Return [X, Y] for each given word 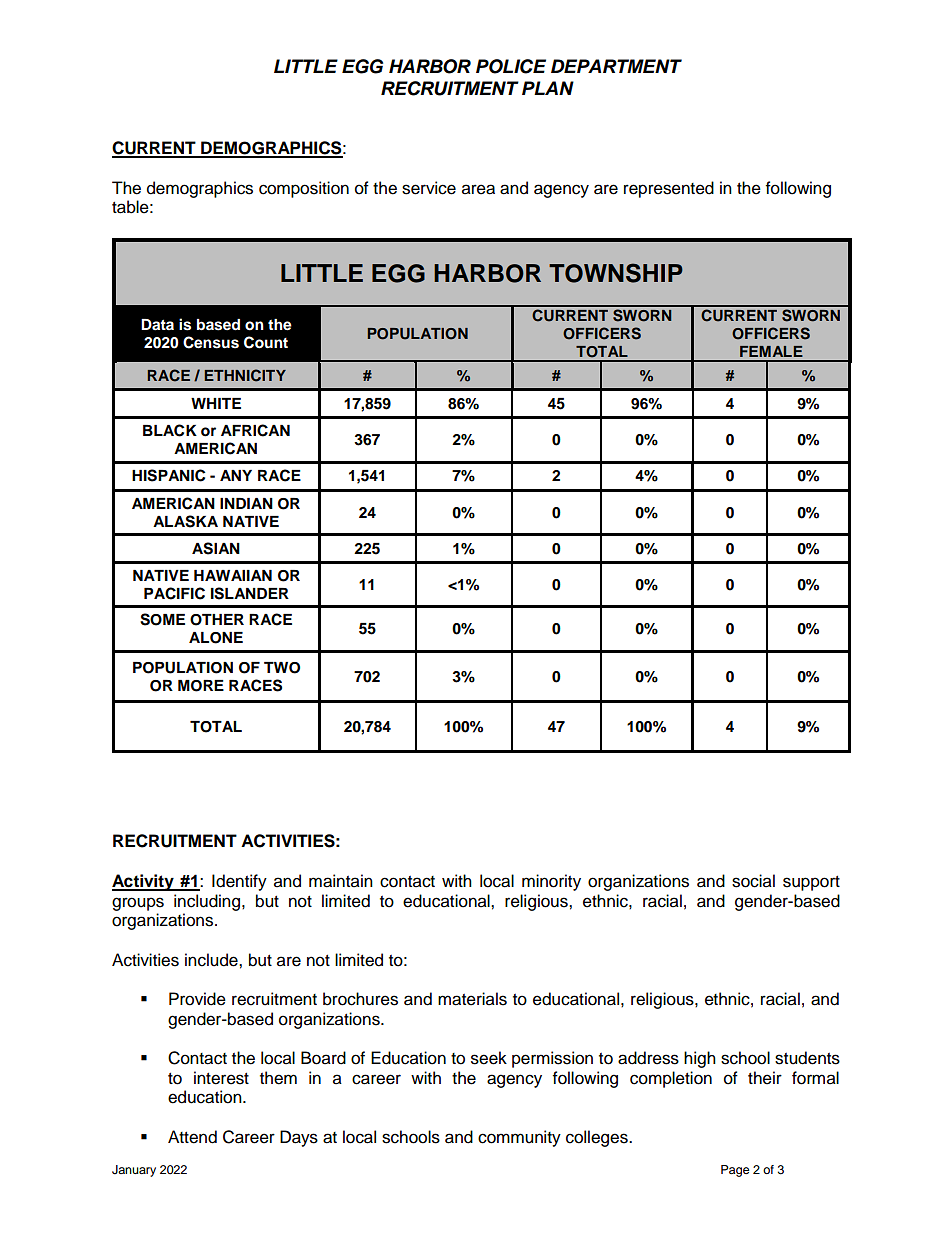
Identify [239, 882]
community [519, 1138]
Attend [192, 1137]
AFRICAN [255, 430]
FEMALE [771, 351]
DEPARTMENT [616, 66]
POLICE [511, 66]
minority [551, 882]
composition [304, 189]
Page [735, 1171]
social [753, 881]
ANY [236, 475]
